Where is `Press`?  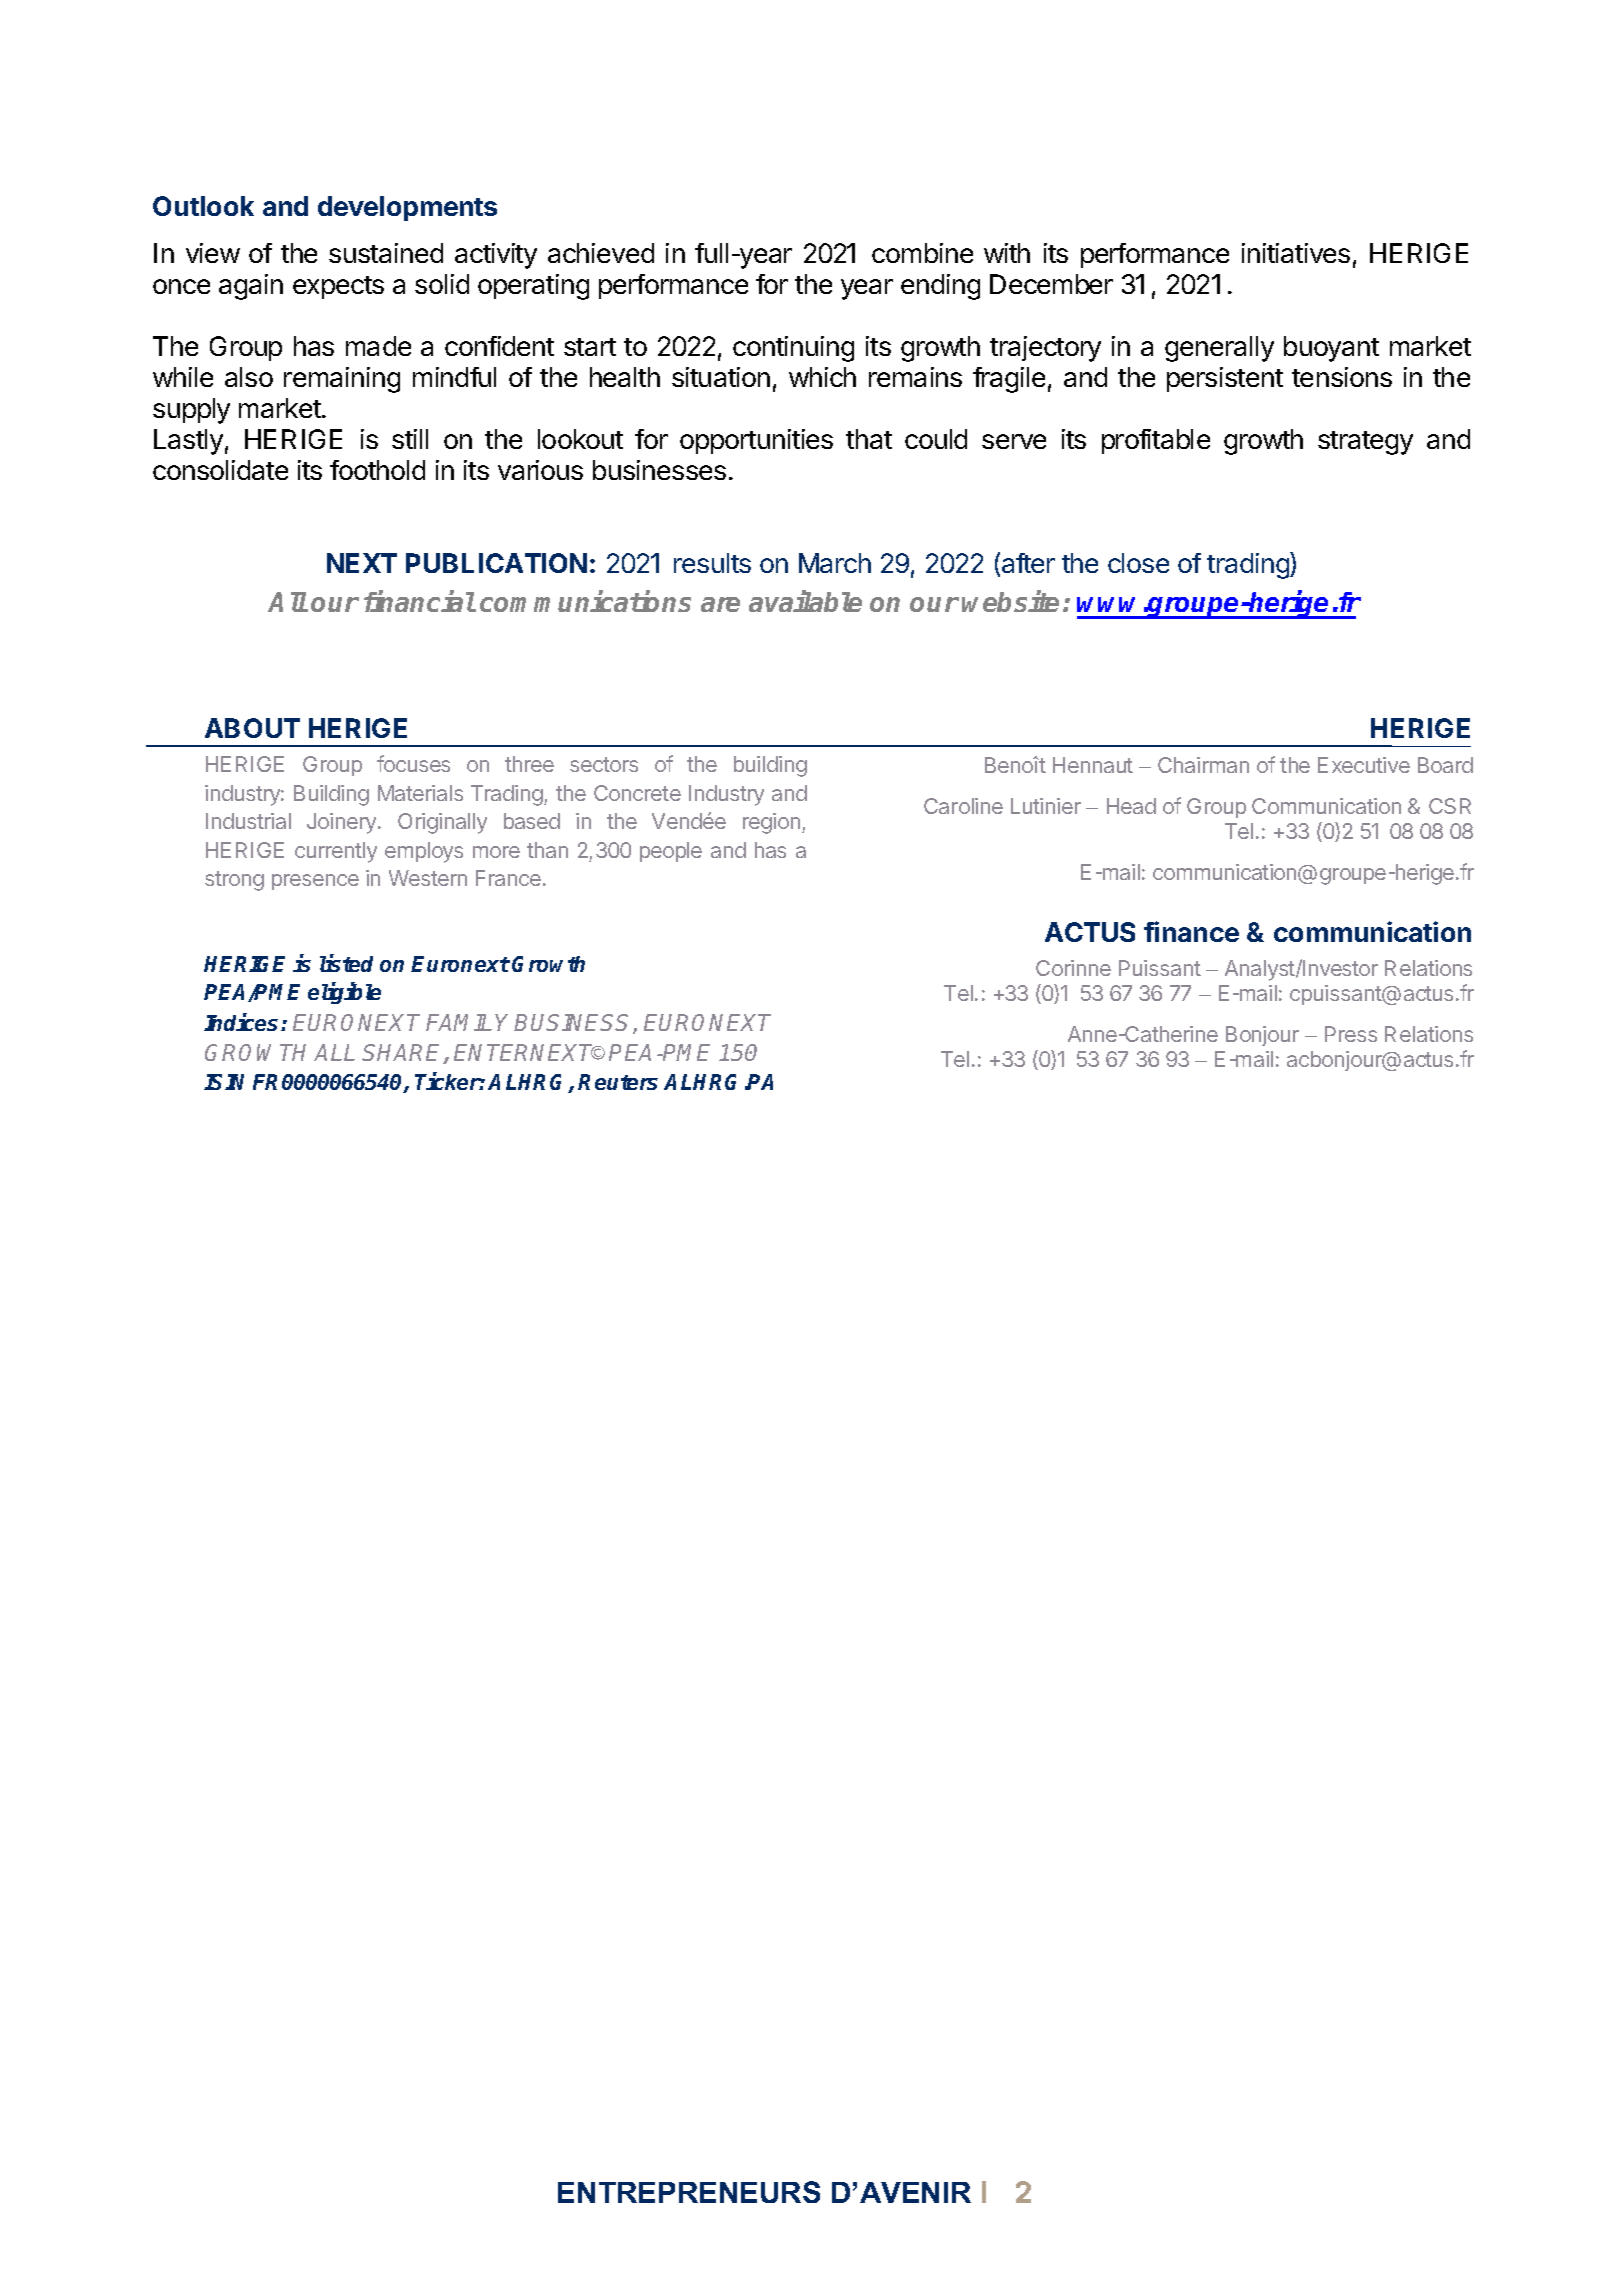 Press is located at coordinates (1351, 1034).
